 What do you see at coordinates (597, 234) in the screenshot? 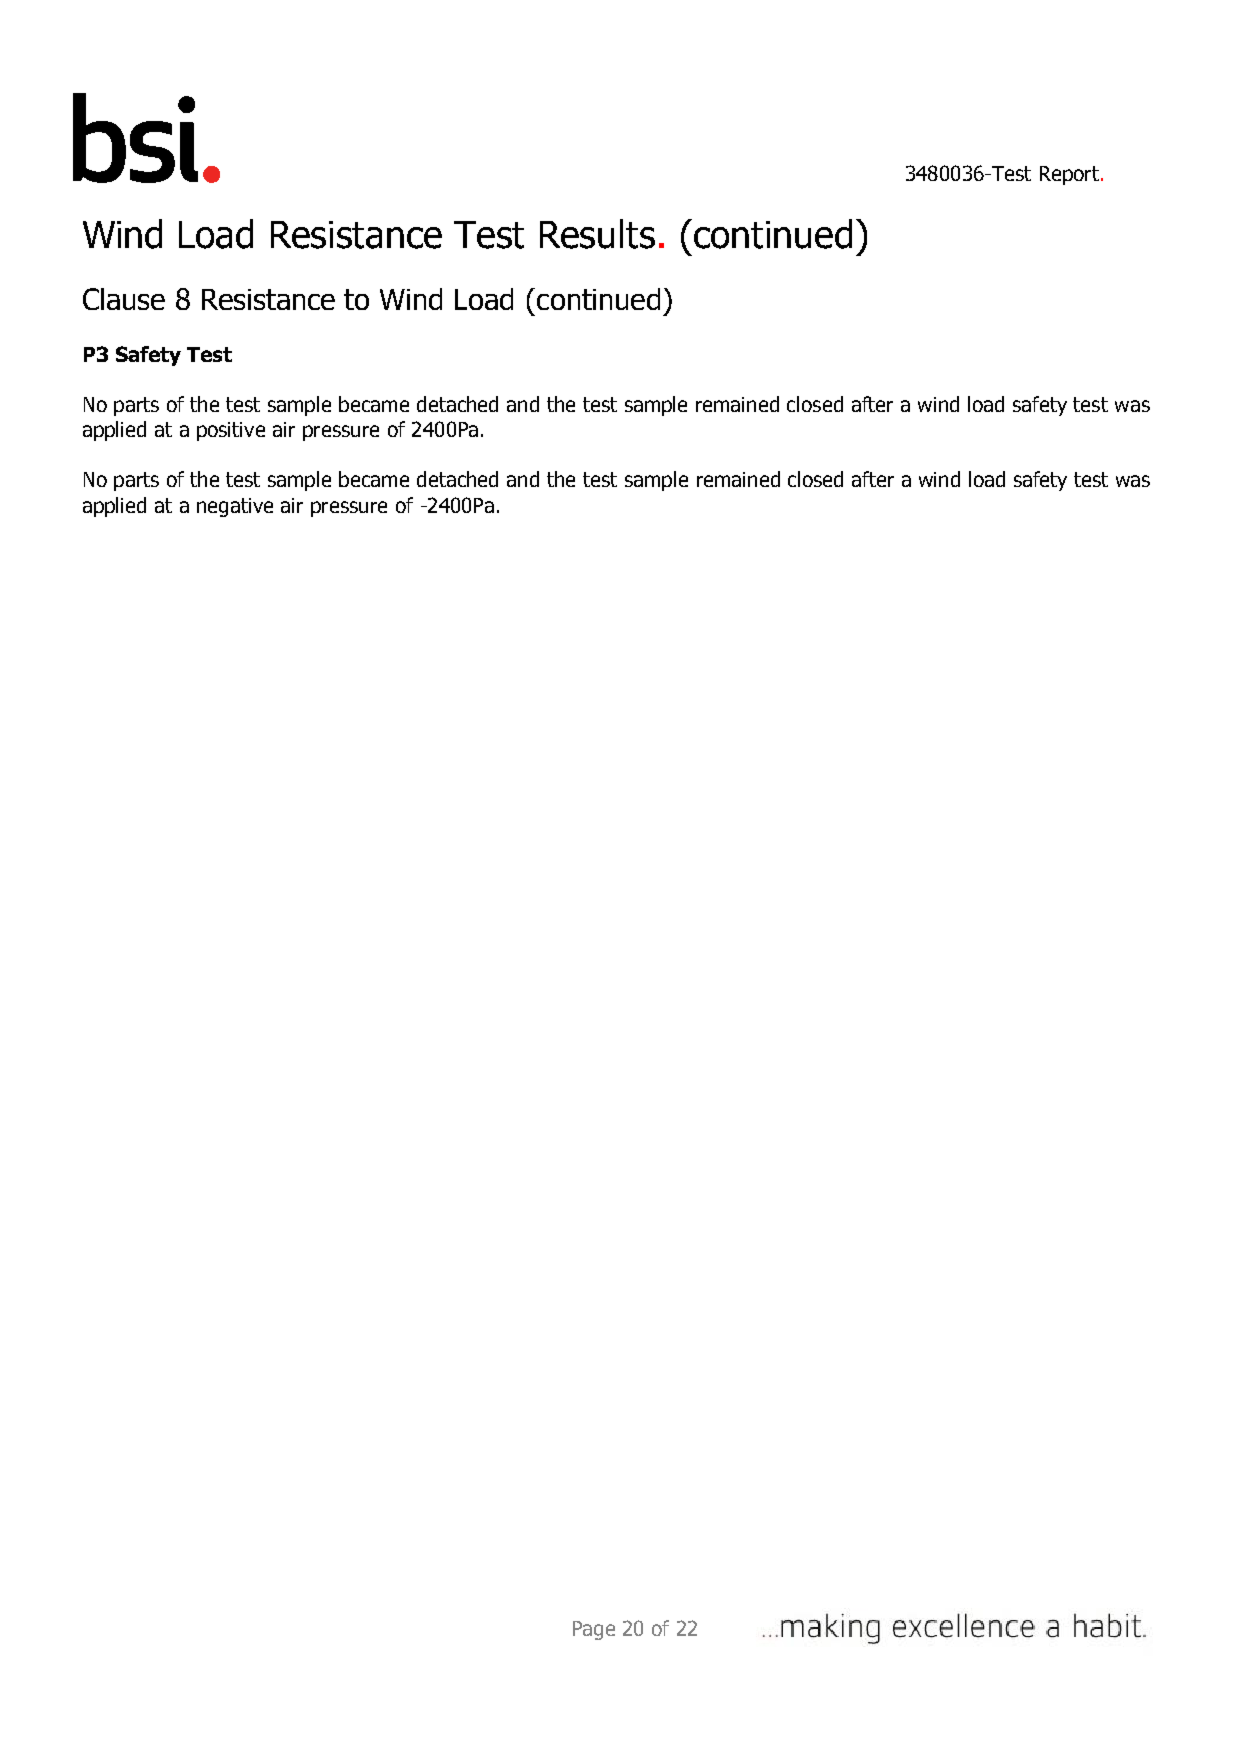
I see `Results` at bounding box center [597, 234].
